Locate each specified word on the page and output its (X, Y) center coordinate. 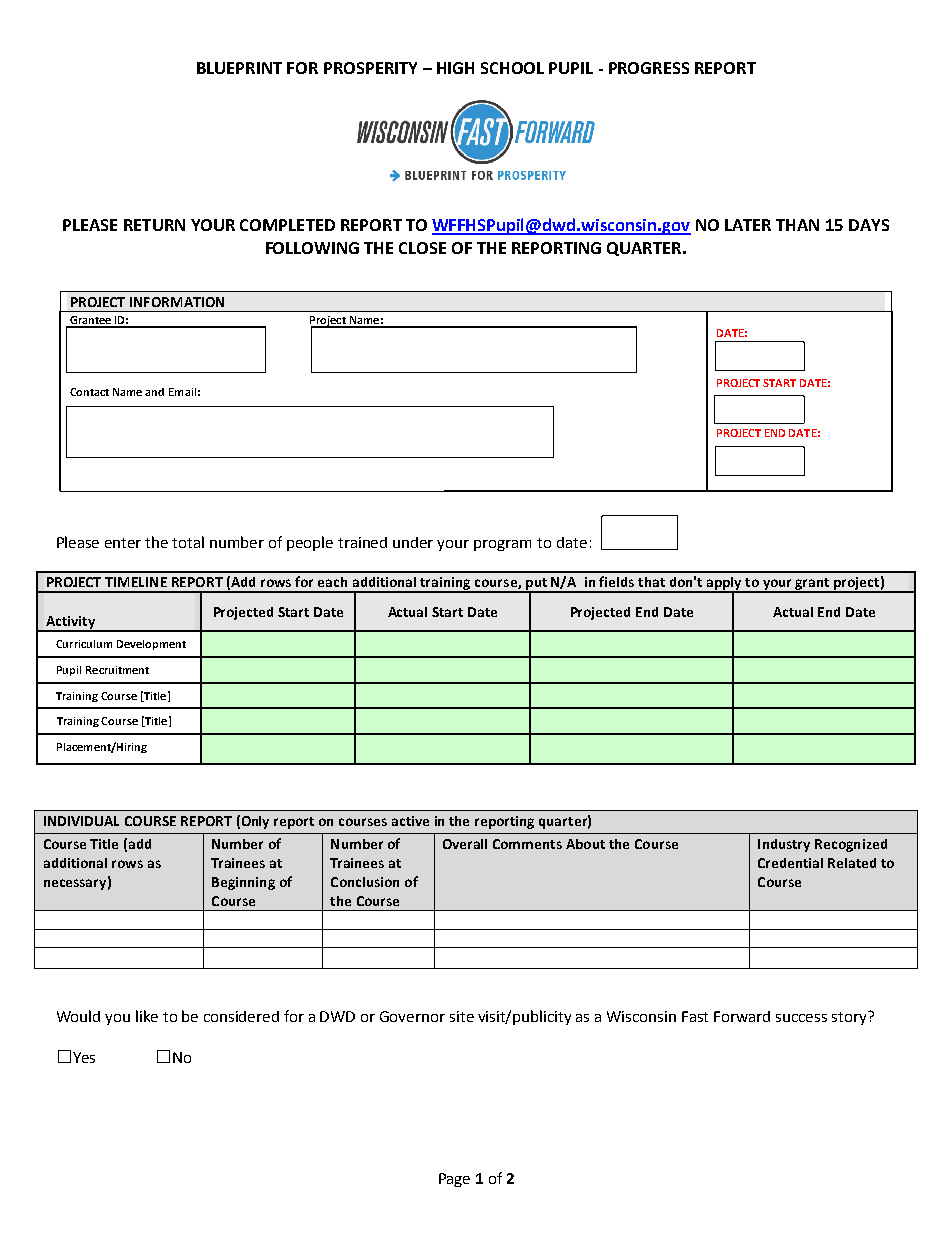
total (188, 542)
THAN (797, 225)
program (502, 545)
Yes (84, 1057)
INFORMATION (177, 302)
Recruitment (117, 670)
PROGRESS (649, 68)
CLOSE (422, 248)
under (413, 542)
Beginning (243, 883)
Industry (784, 845)
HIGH (455, 68)
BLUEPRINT (239, 68)
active (410, 821)
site (462, 1016)
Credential (790, 863)
